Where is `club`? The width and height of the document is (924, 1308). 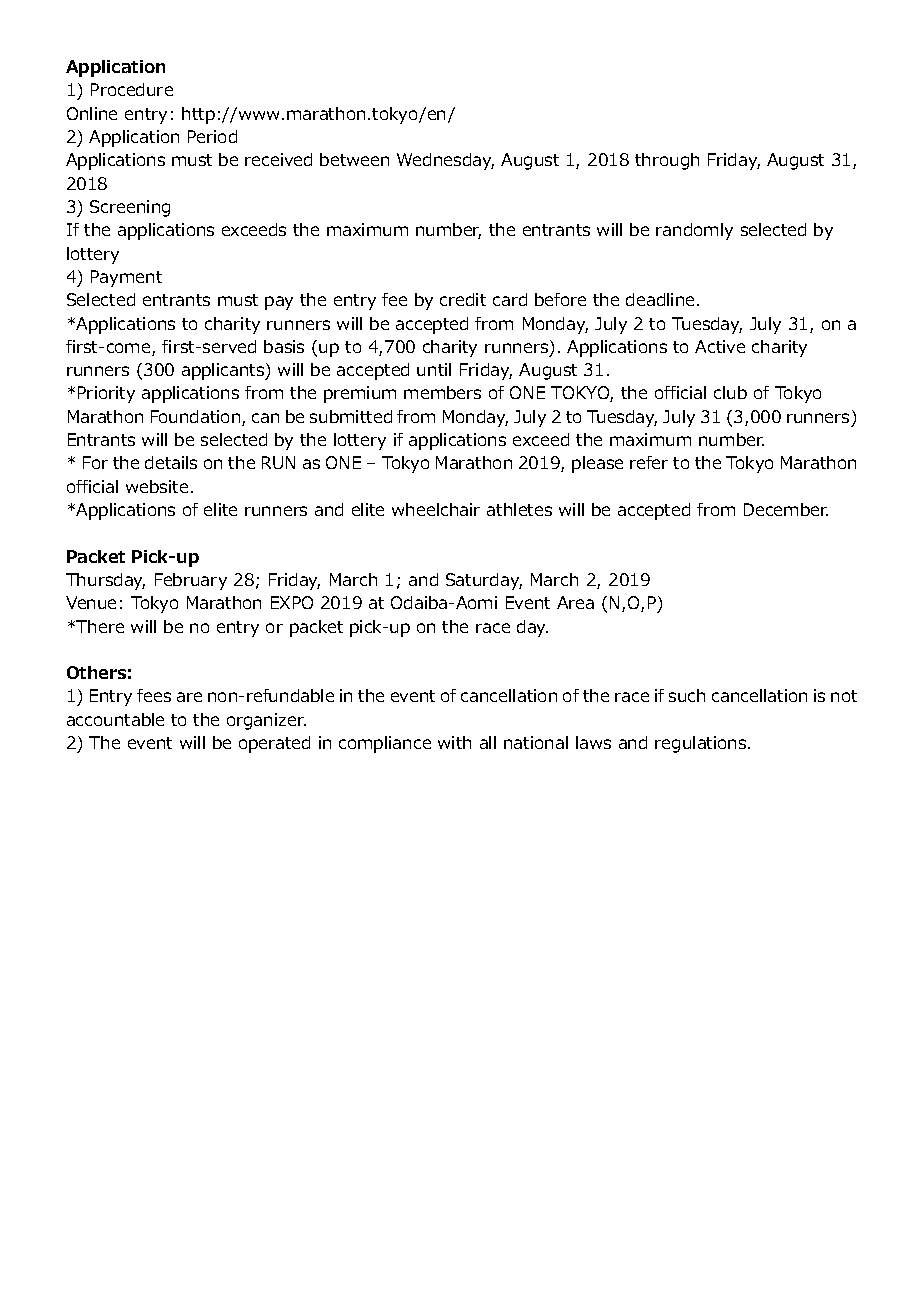 club is located at coordinates (730, 392).
